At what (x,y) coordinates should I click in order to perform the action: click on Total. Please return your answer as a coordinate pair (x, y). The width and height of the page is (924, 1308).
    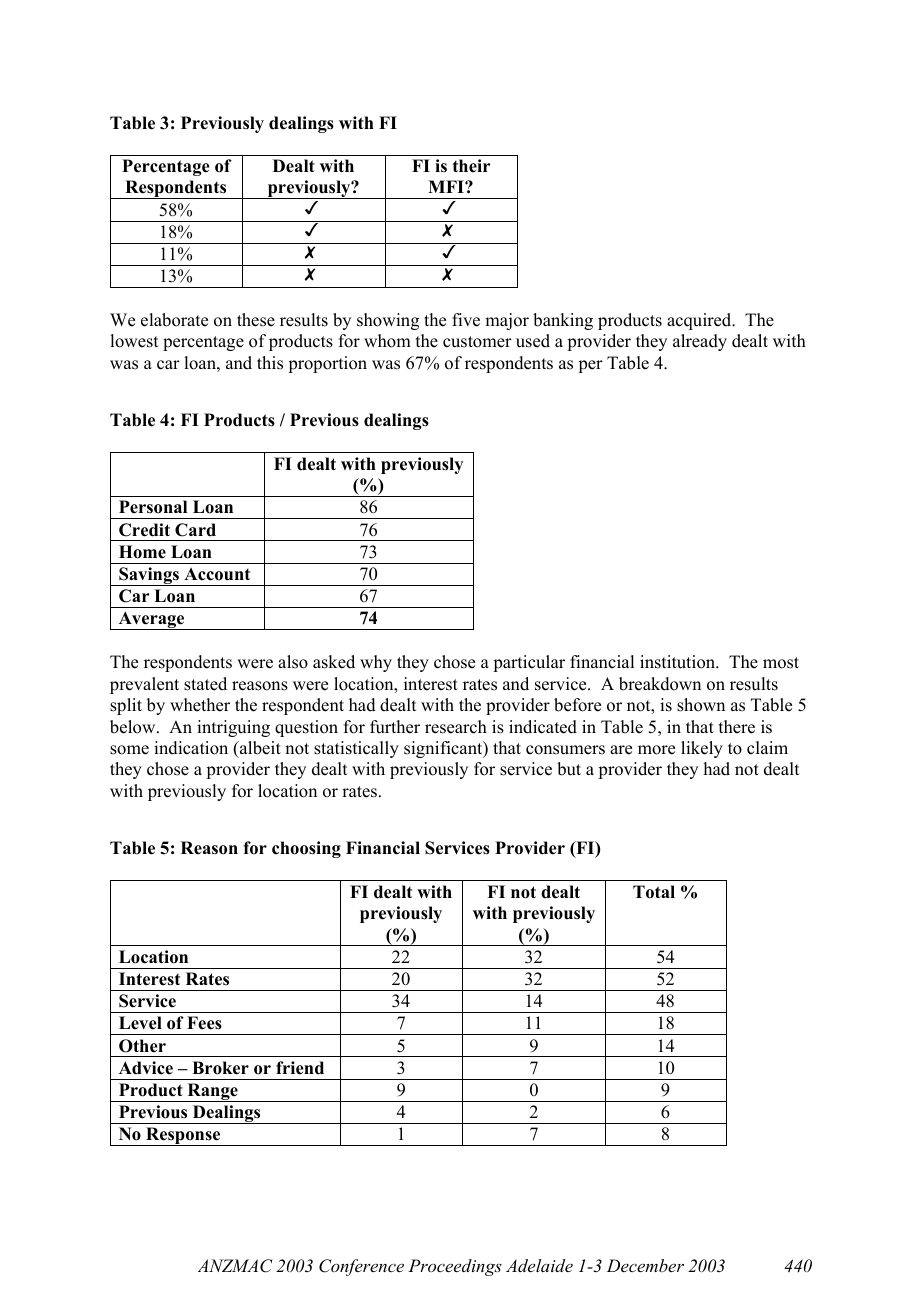
    Looking at the image, I should click on (654, 892).
